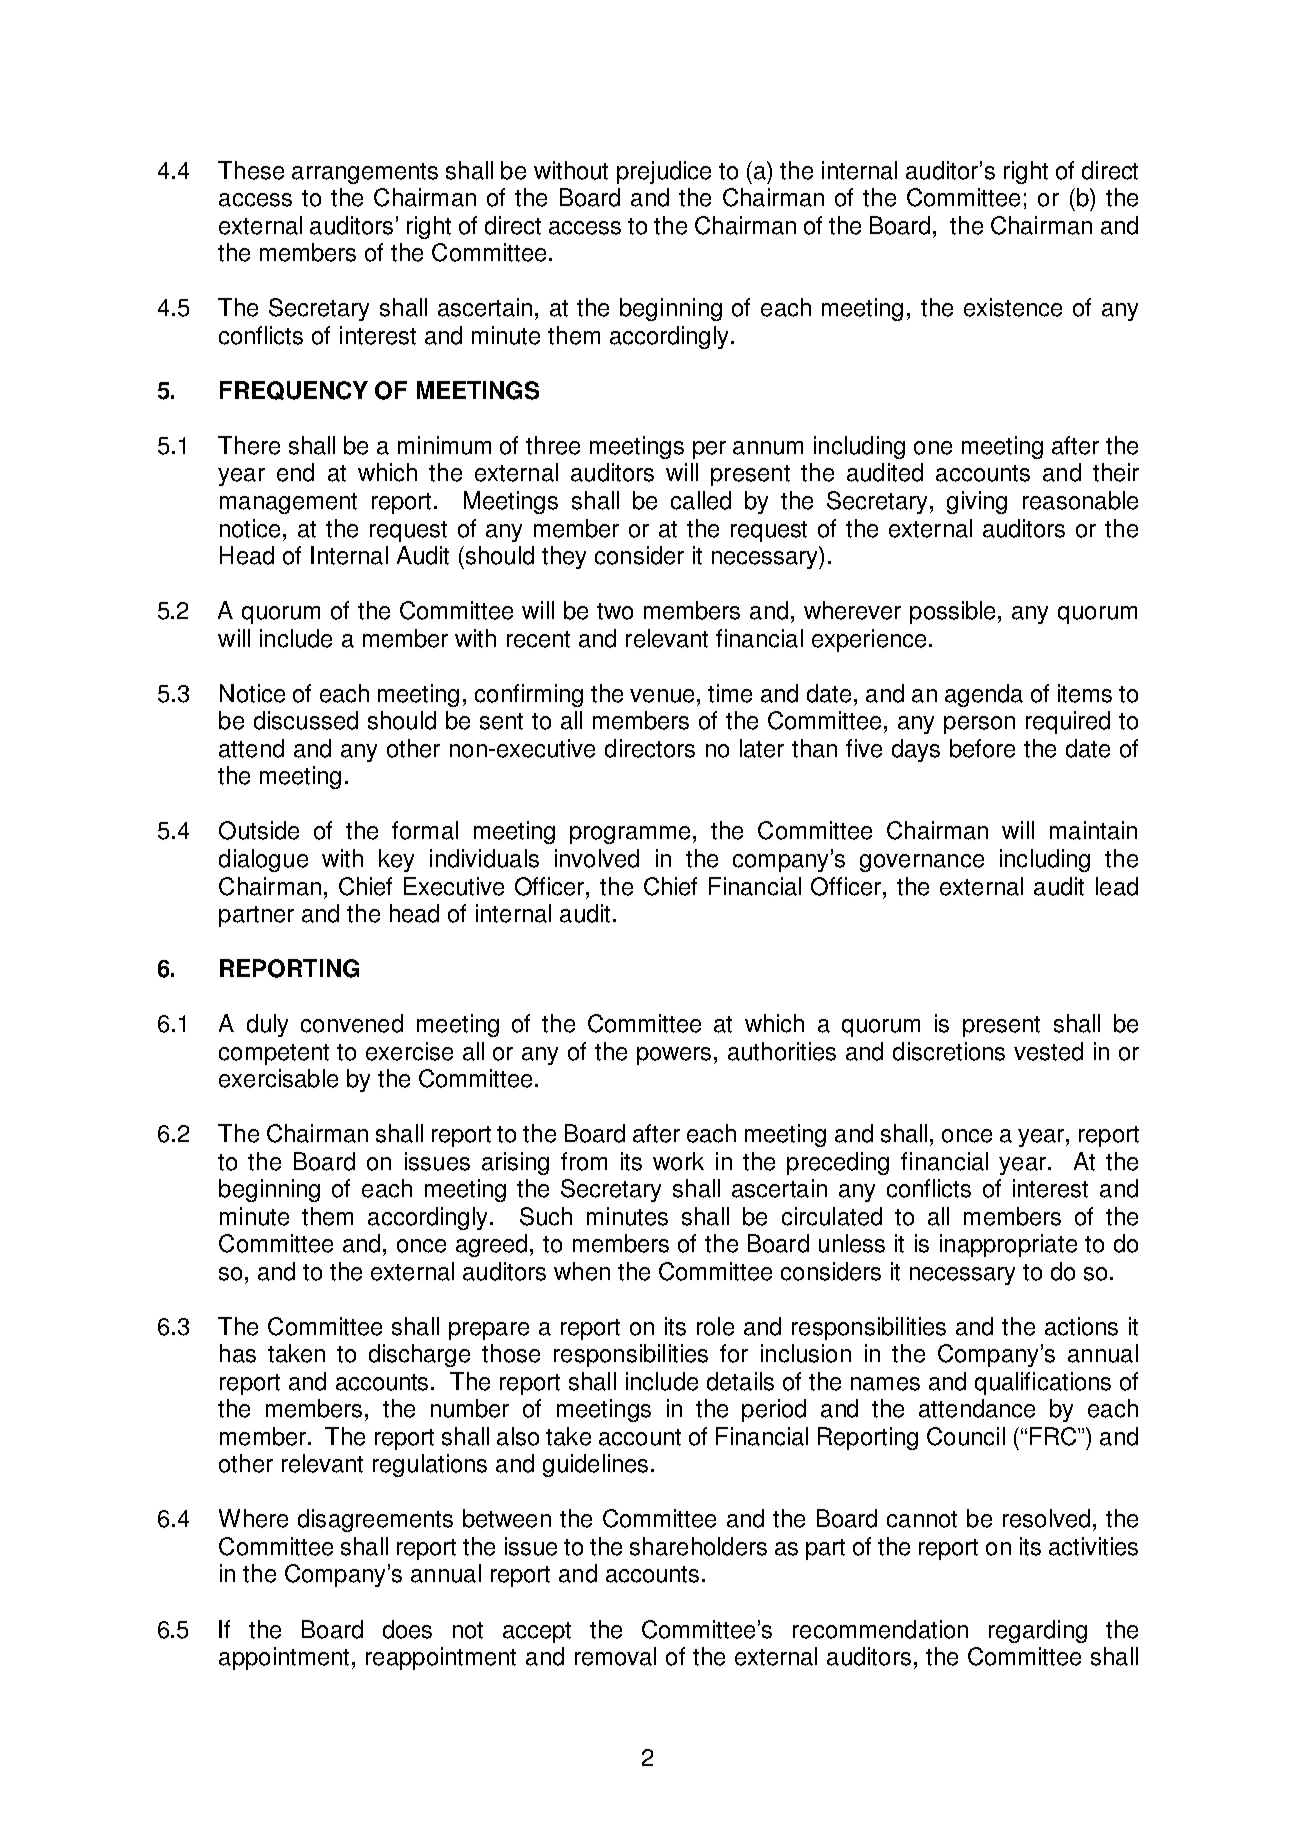  Describe the element at coordinates (365, 173) in the screenshot. I see `arrangements` at that location.
